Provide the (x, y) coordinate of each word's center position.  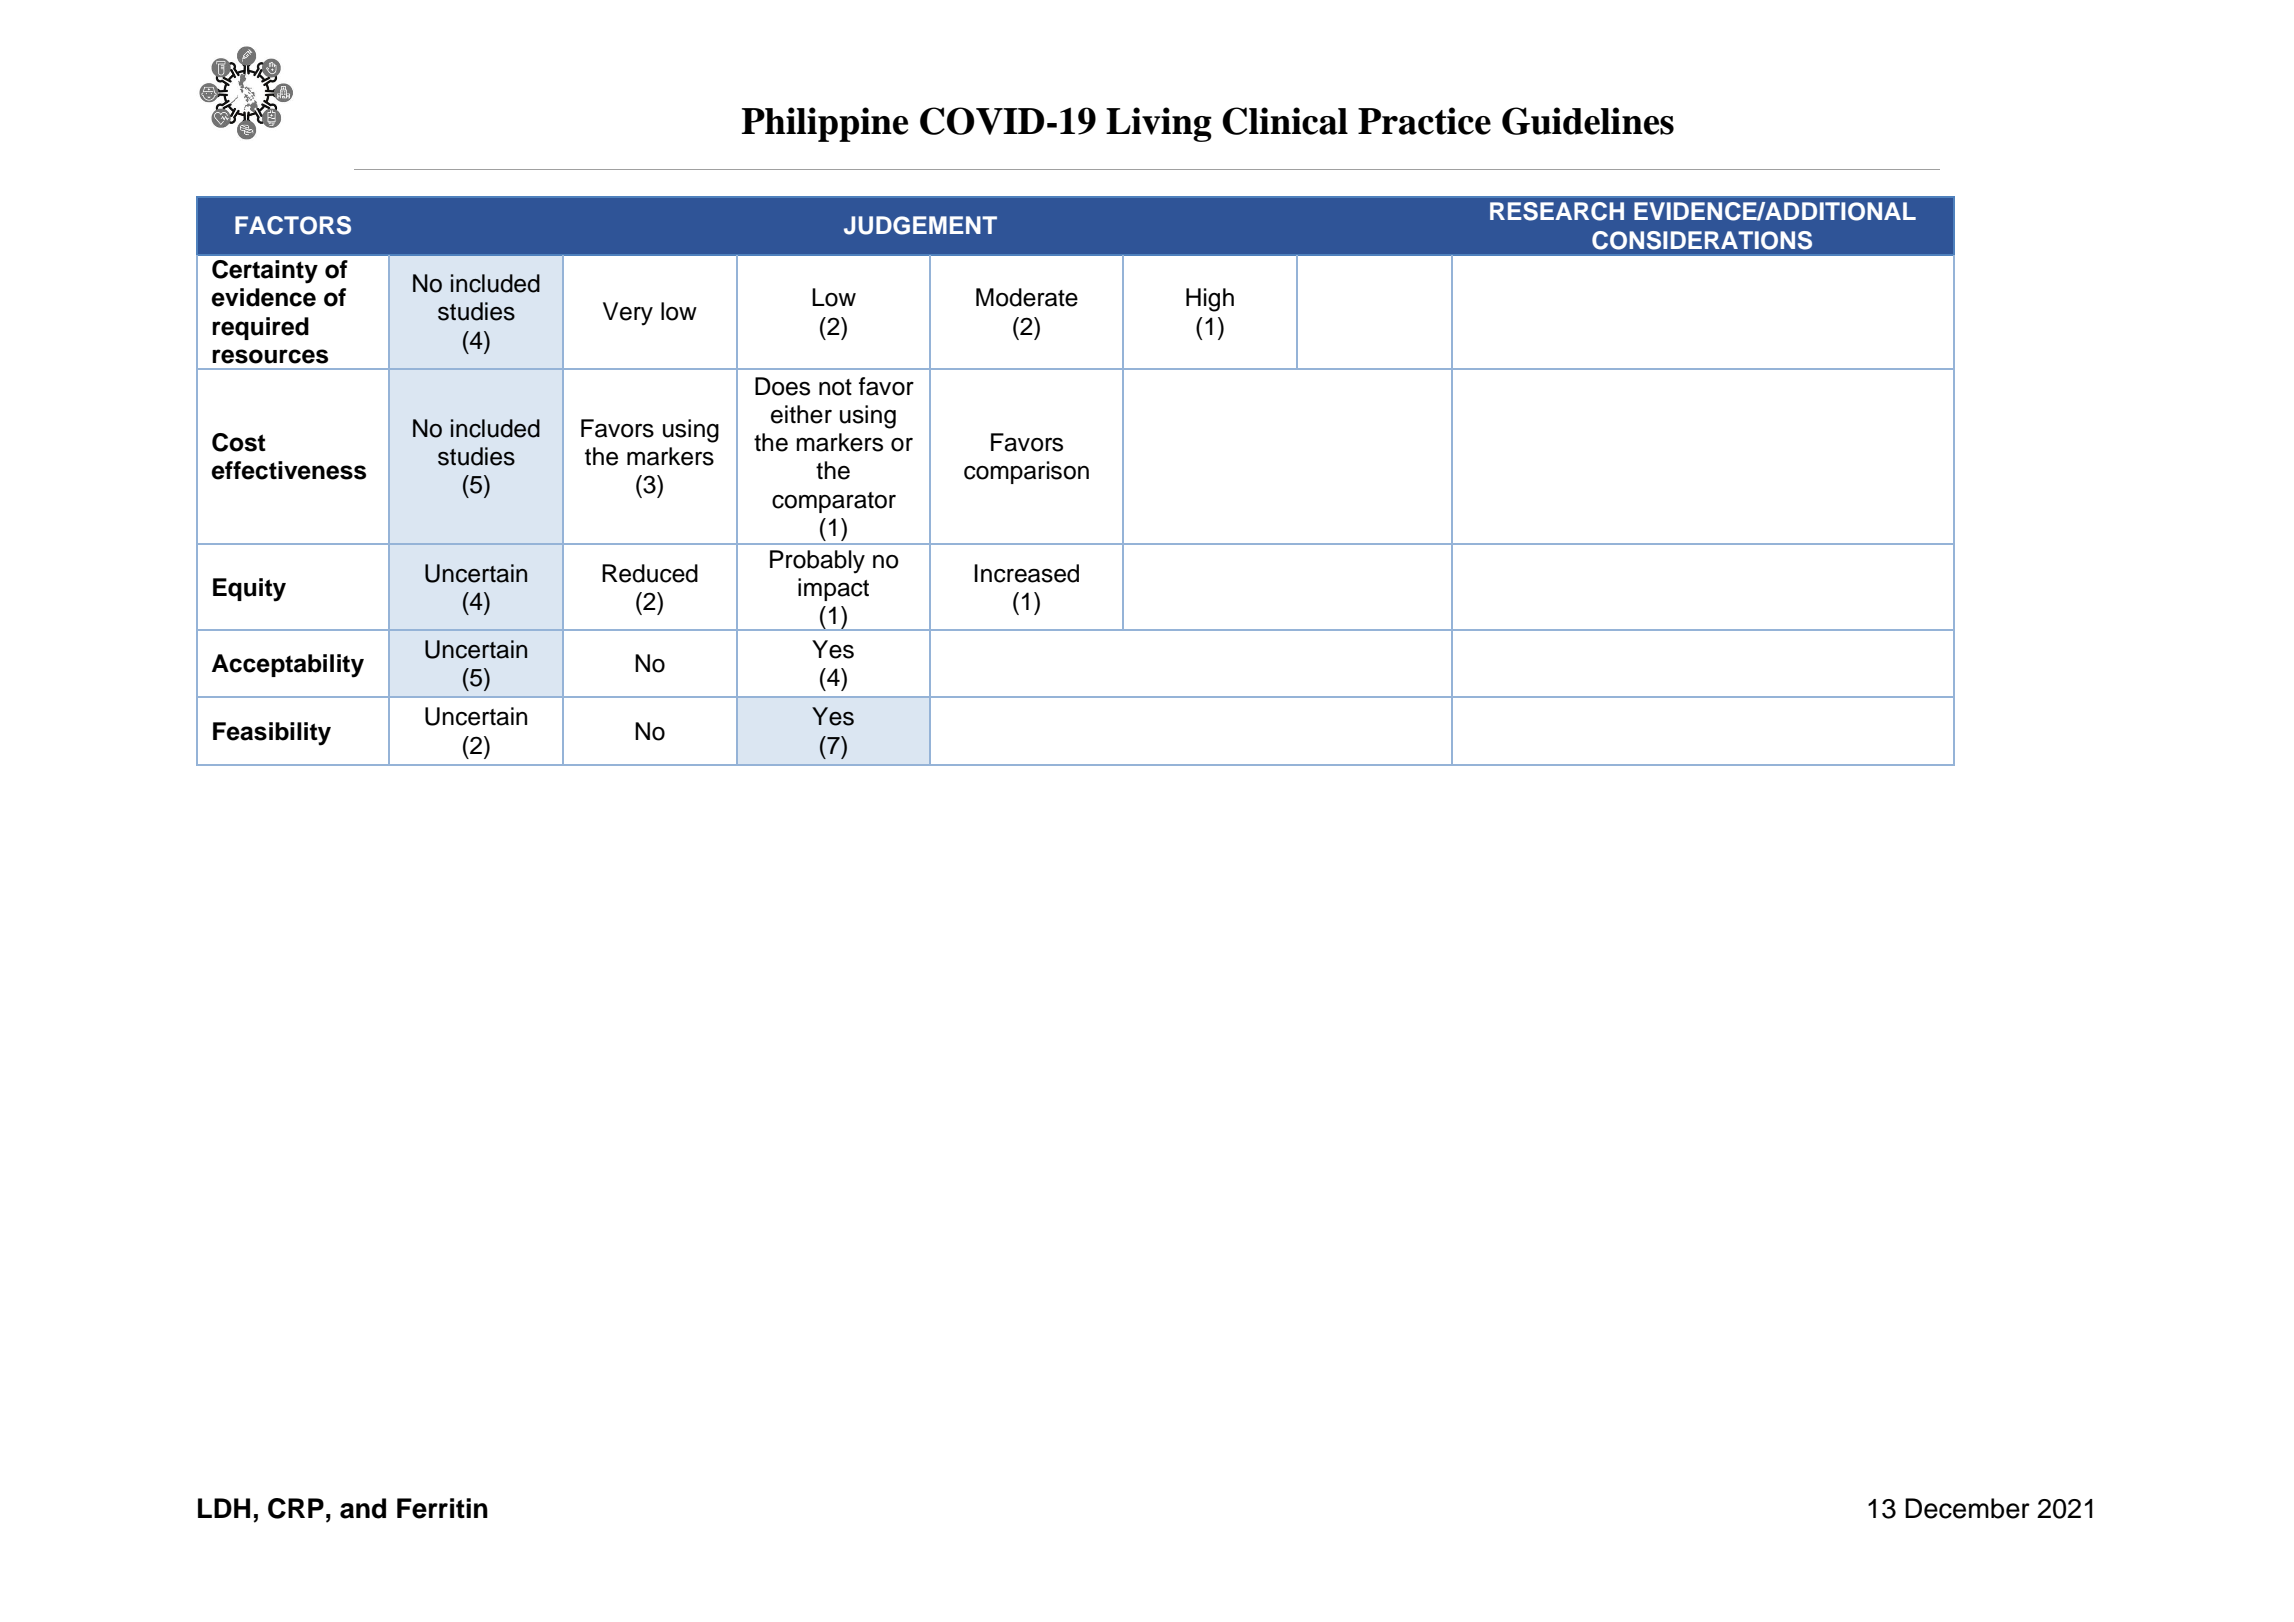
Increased (1026, 573)
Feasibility (272, 734)
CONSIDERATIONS (1702, 240)
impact (833, 589)
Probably (817, 562)
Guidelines (1588, 121)
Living (1159, 124)
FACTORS (293, 225)
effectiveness (288, 470)
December (1967, 1508)
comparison (1026, 472)
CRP (296, 1508)
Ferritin (442, 1508)
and (363, 1508)
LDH (224, 1508)
